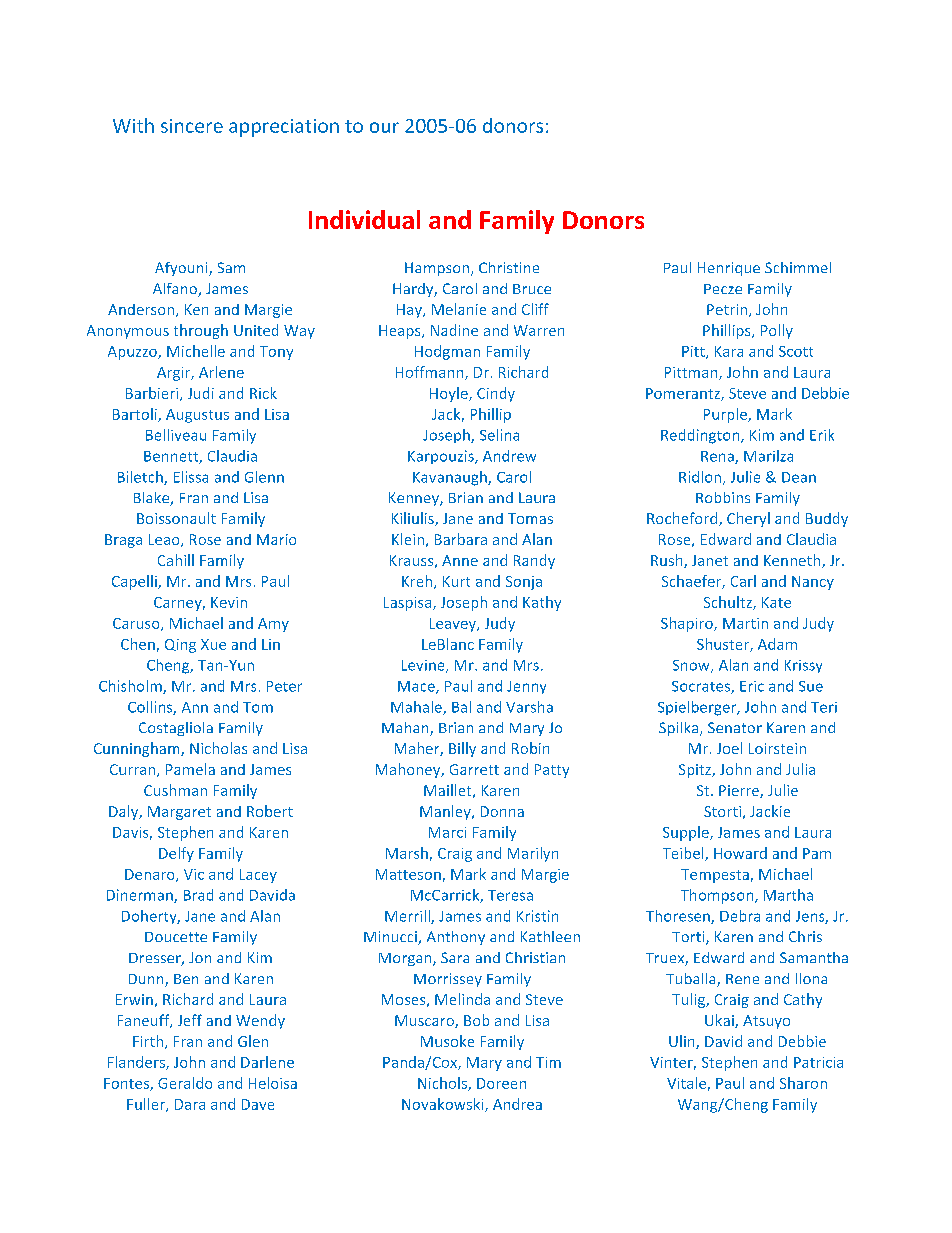  I want to click on Kevin, so click(229, 602).
